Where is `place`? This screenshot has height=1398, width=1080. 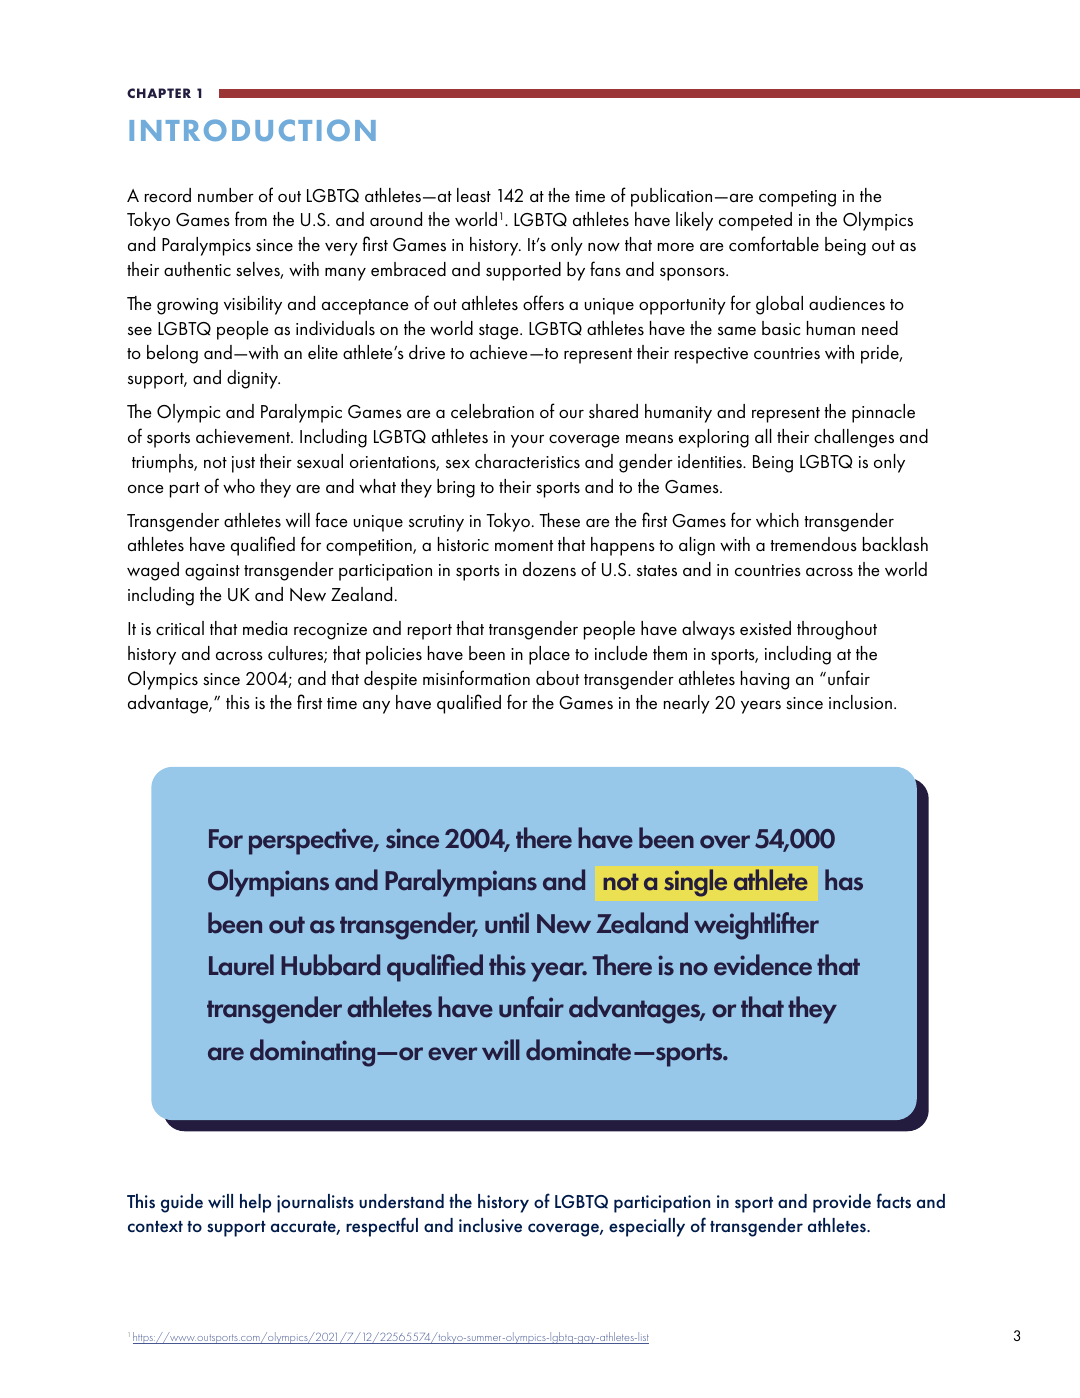 place is located at coordinates (549, 655).
